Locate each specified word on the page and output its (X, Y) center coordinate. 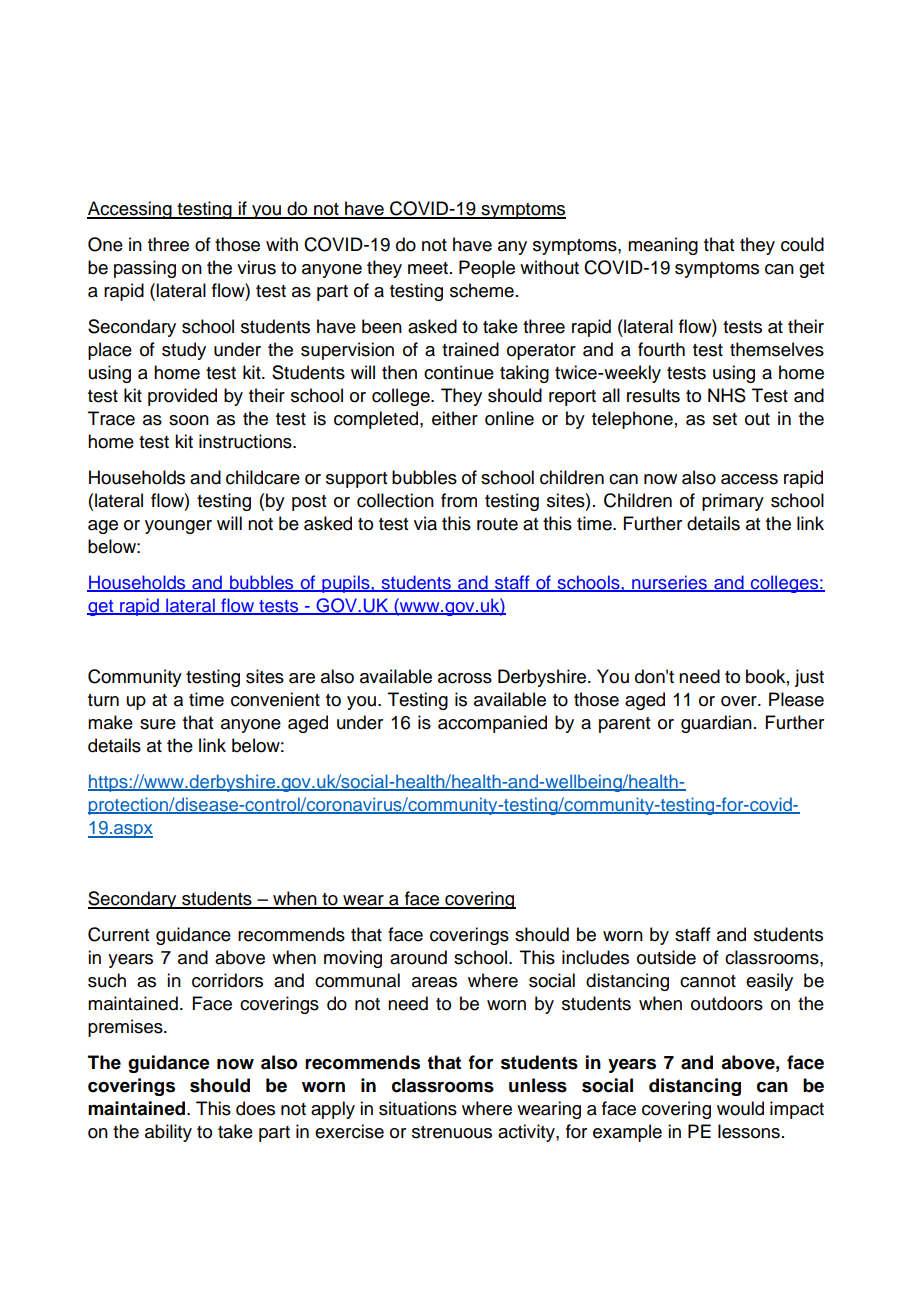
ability (168, 1133)
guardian (716, 724)
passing (145, 269)
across (465, 678)
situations (418, 1108)
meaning (663, 246)
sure (158, 724)
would (740, 1108)
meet (428, 268)
